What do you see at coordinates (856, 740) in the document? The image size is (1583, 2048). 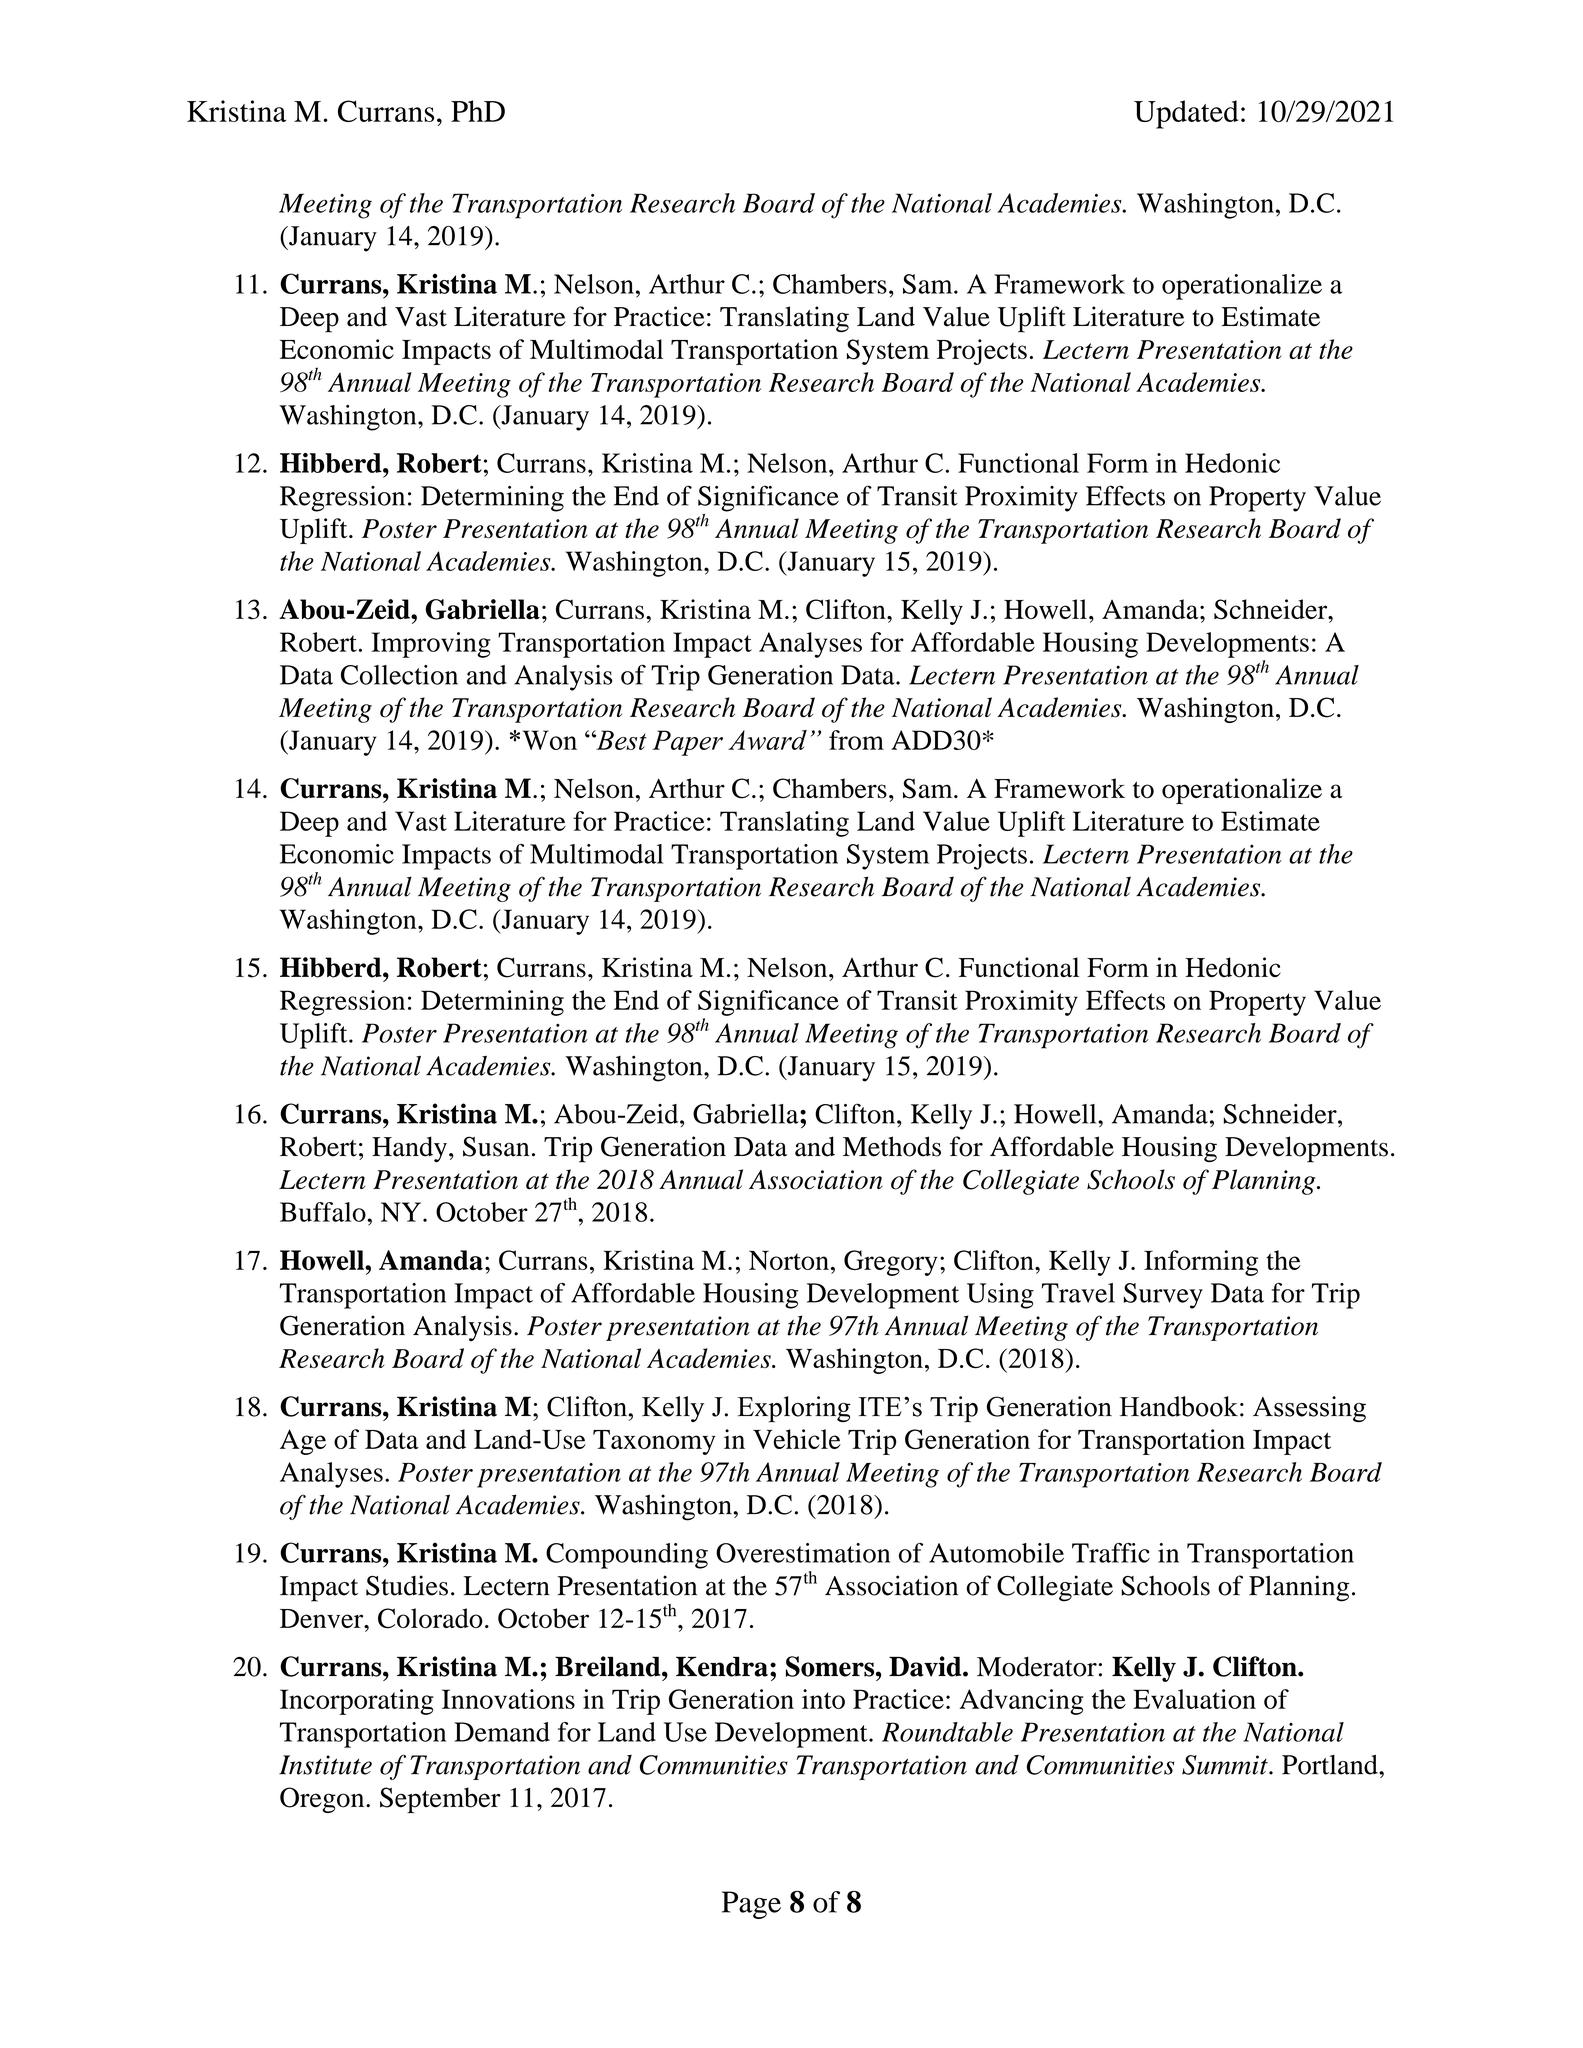 I see `from` at bounding box center [856, 740].
